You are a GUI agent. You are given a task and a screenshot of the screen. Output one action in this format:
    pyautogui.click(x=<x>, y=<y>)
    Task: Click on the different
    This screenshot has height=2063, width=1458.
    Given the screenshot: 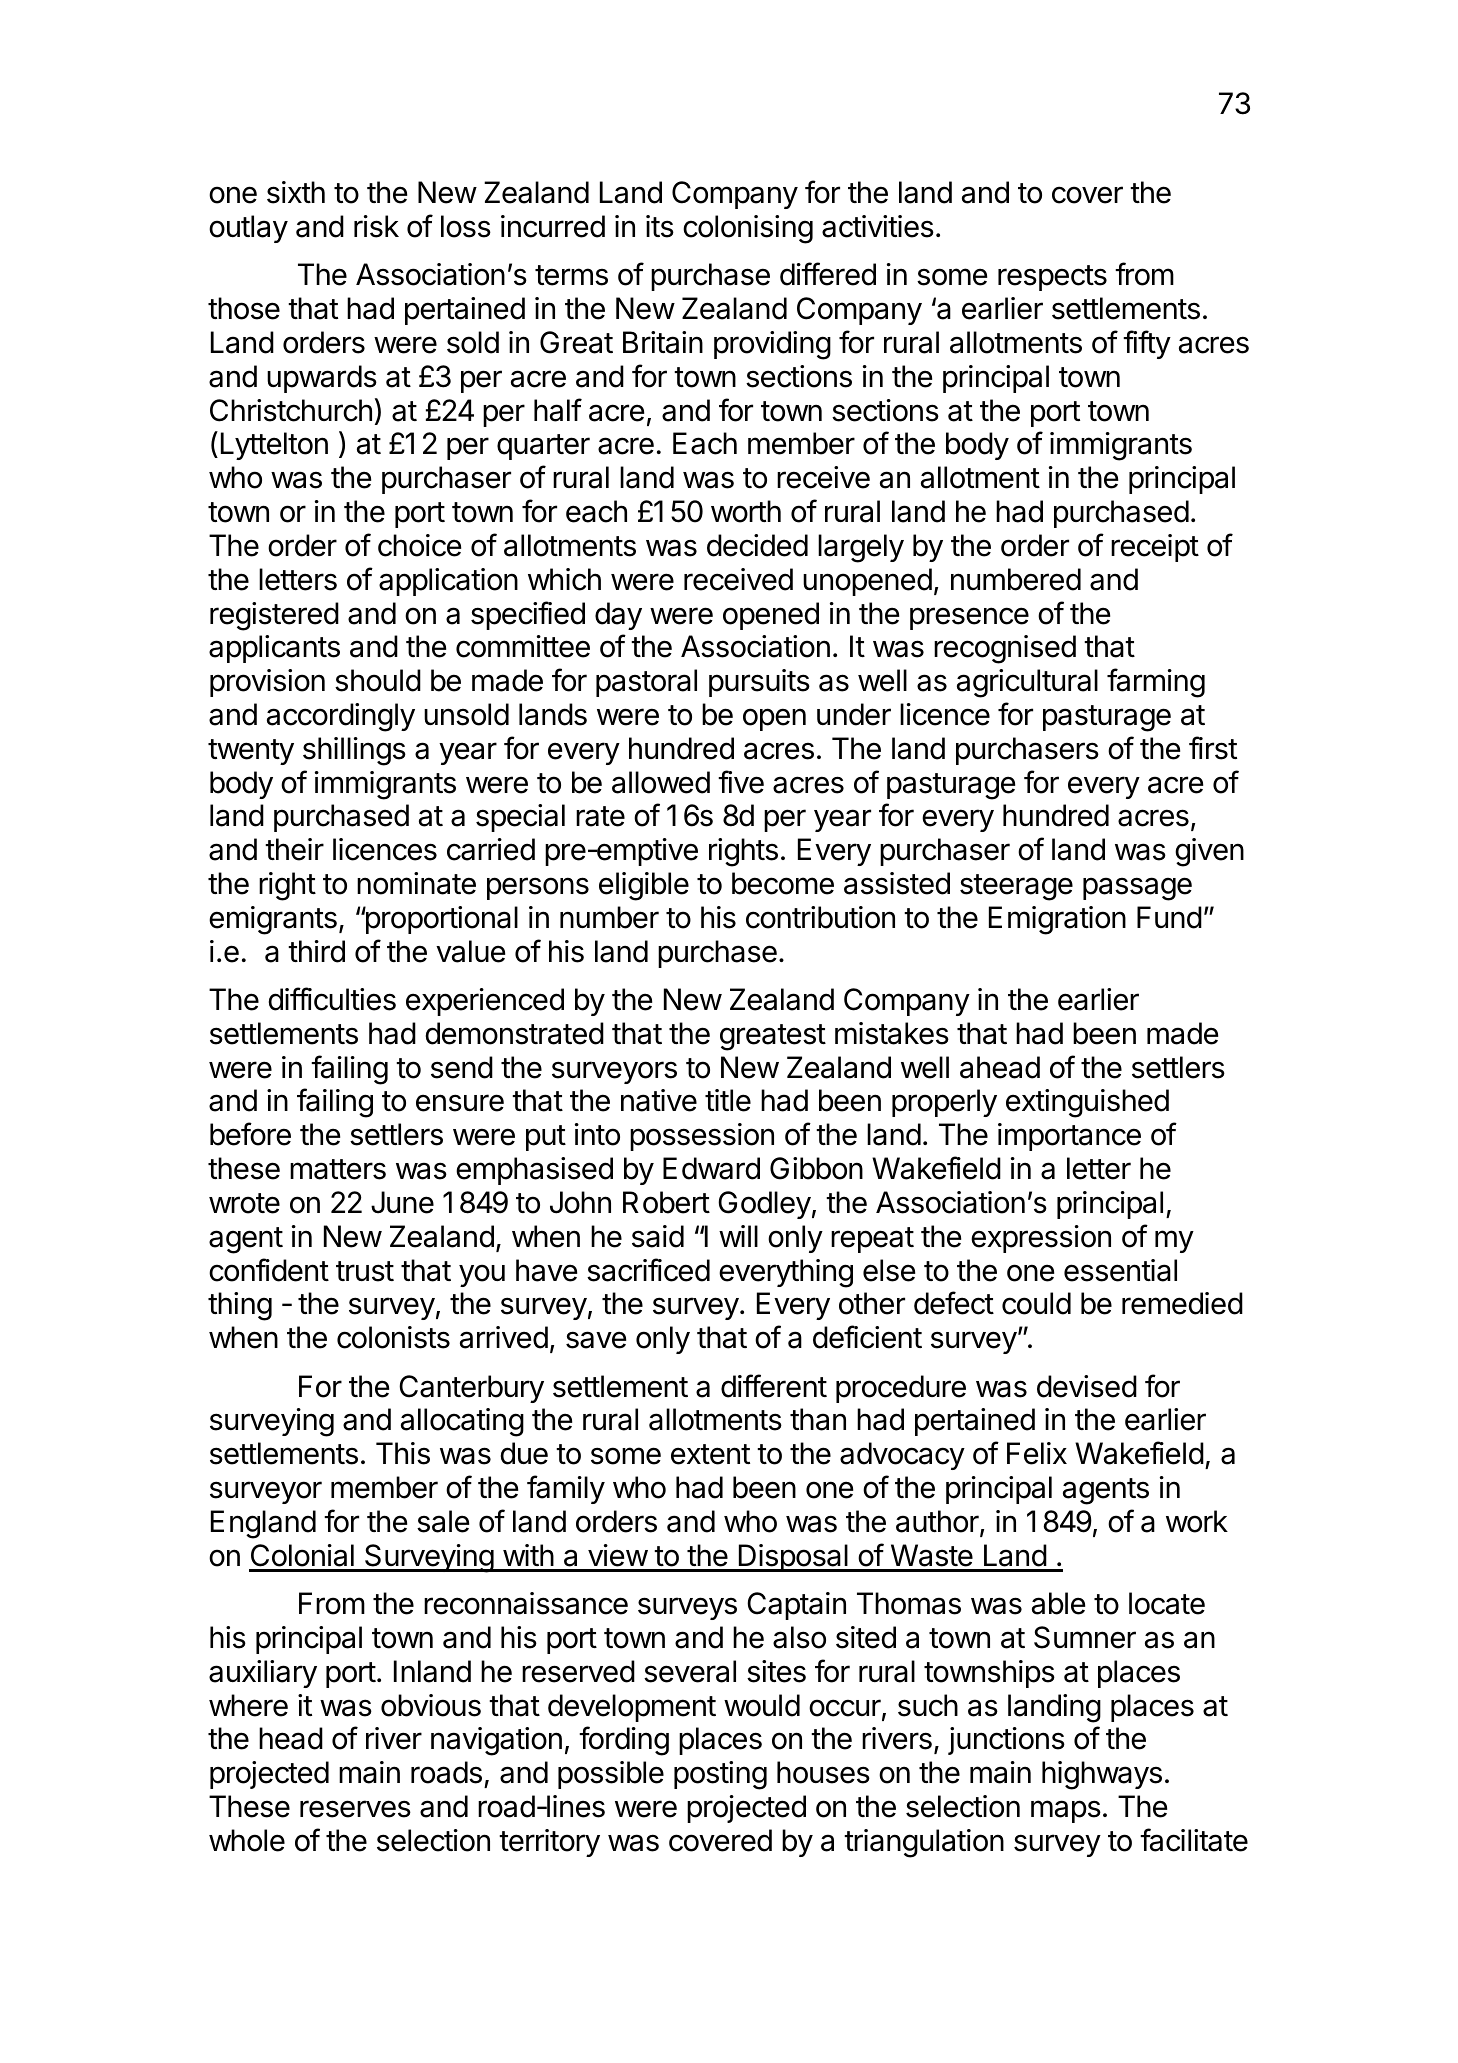 What is the action you would take?
    pyautogui.click(x=774, y=1386)
